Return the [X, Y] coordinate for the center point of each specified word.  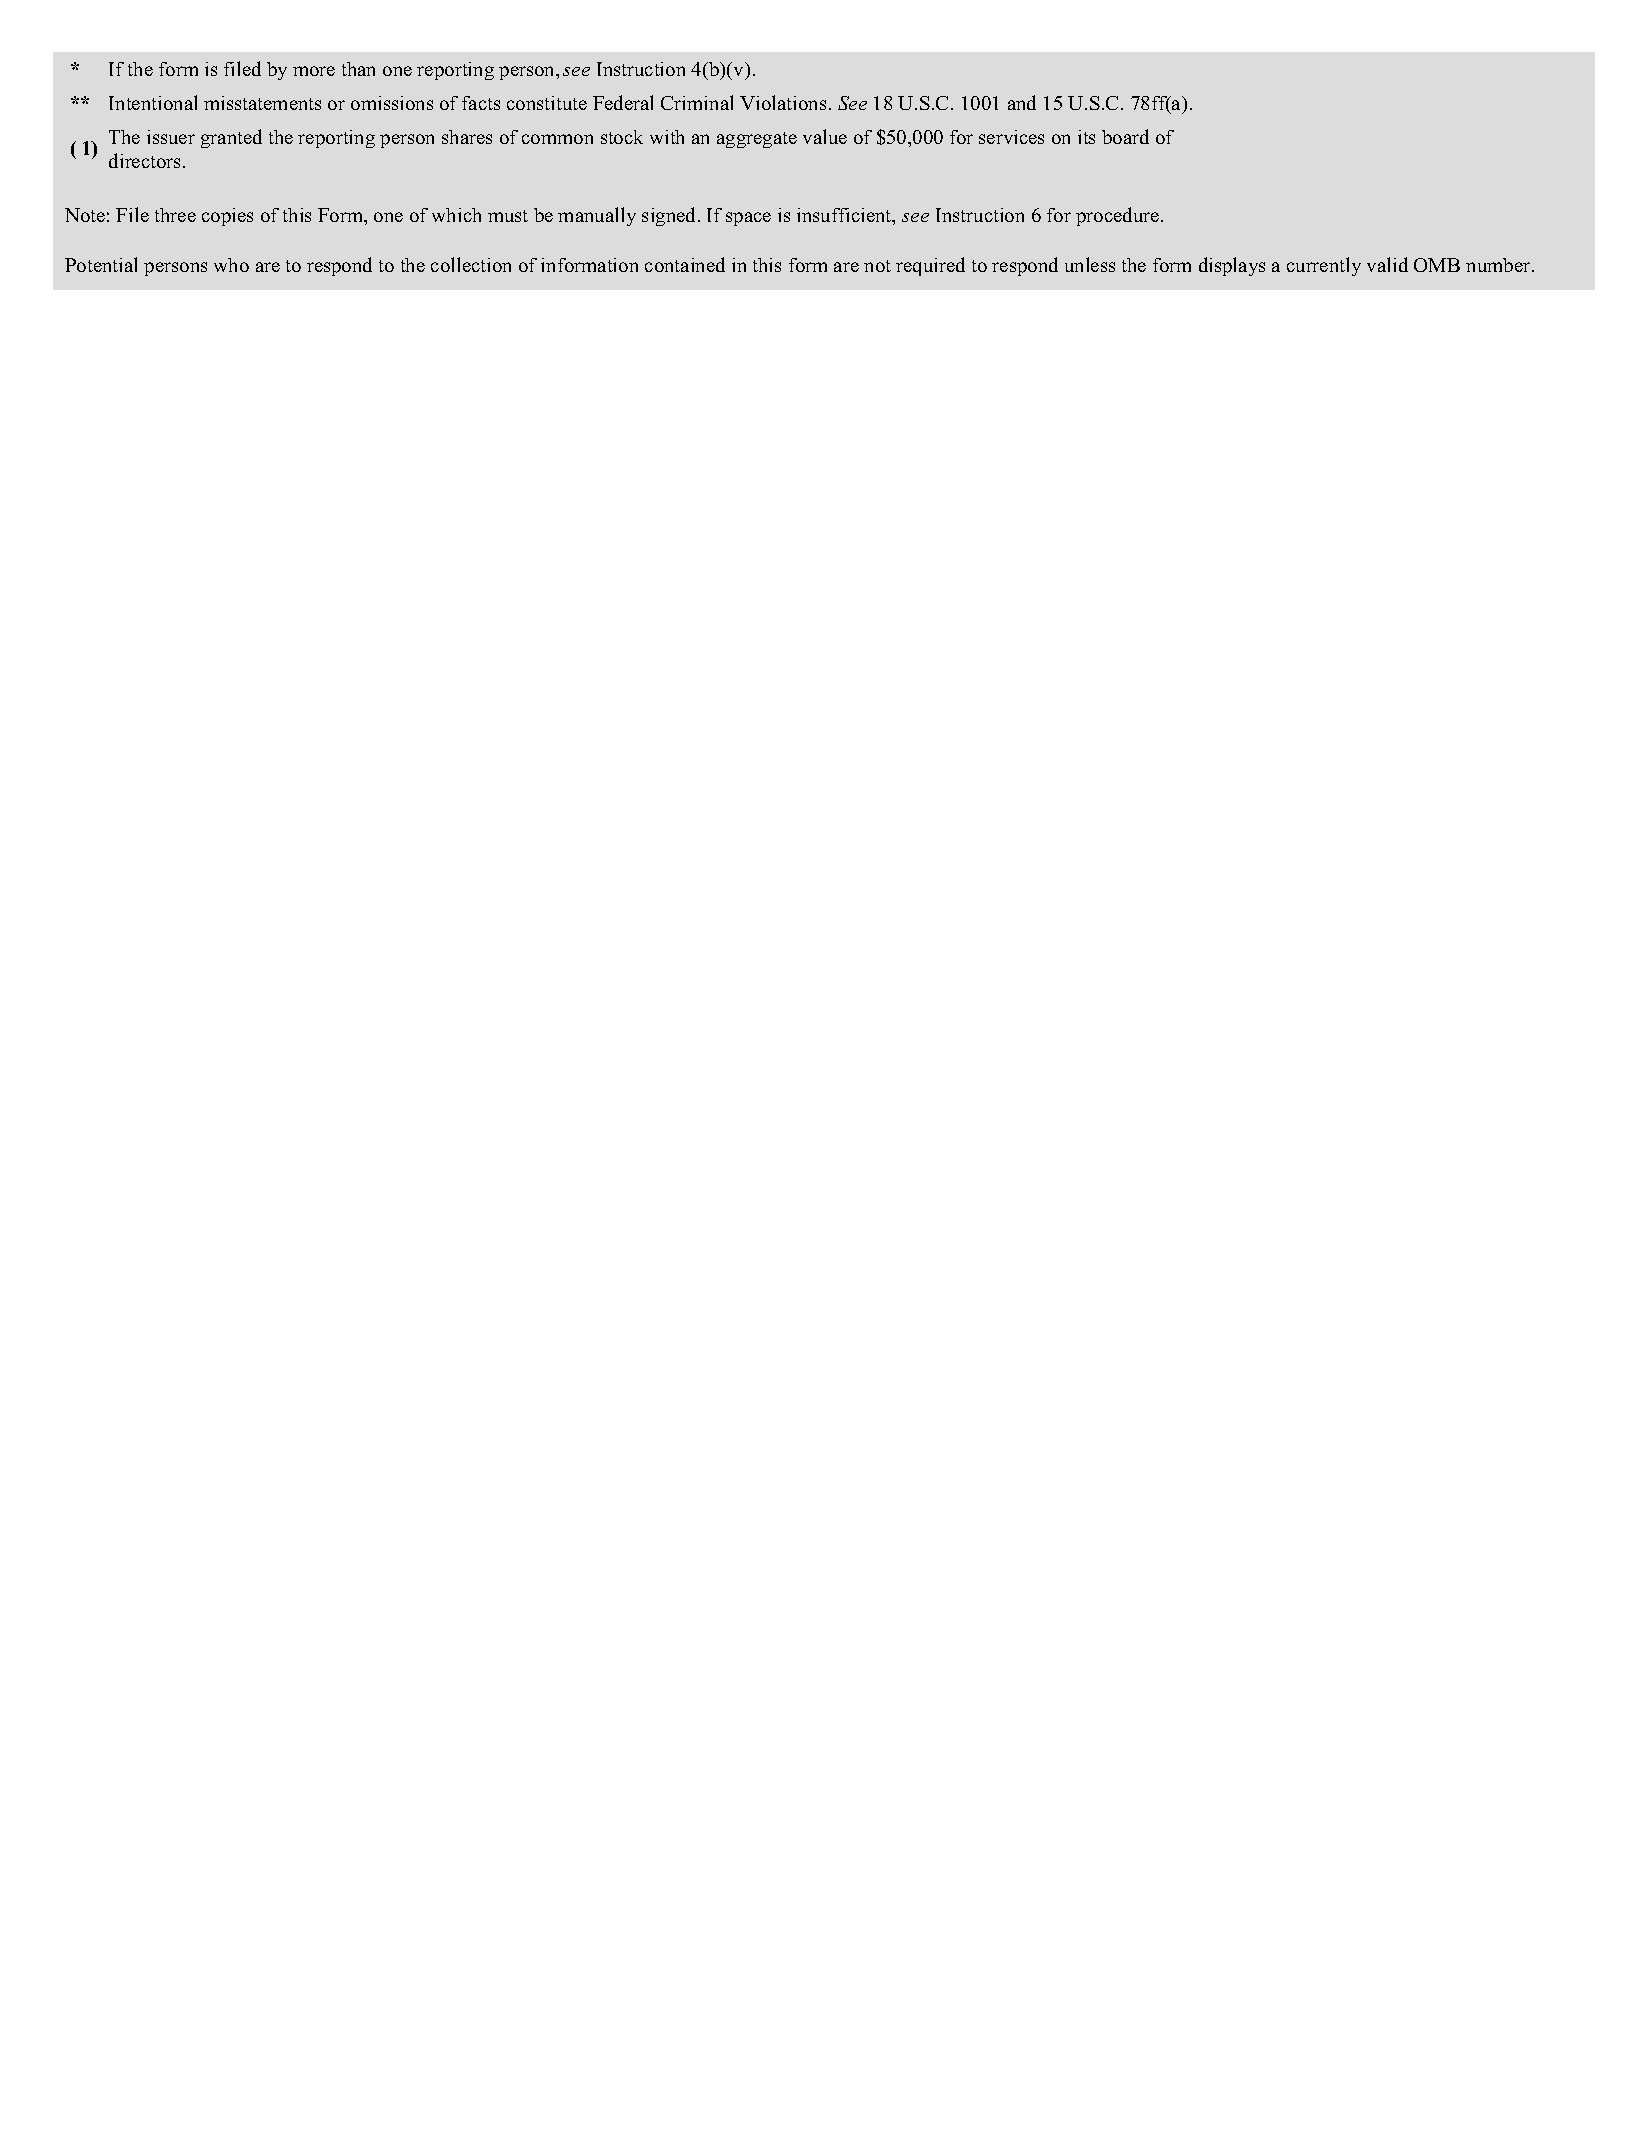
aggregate [757, 140]
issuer [171, 137]
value [825, 136]
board [1125, 136]
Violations [783, 102]
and [1022, 102]
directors [146, 160]
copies [227, 217]
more [314, 71]
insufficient [845, 216]
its [1086, 137]
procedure [1119, 216]
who [231, 265]
